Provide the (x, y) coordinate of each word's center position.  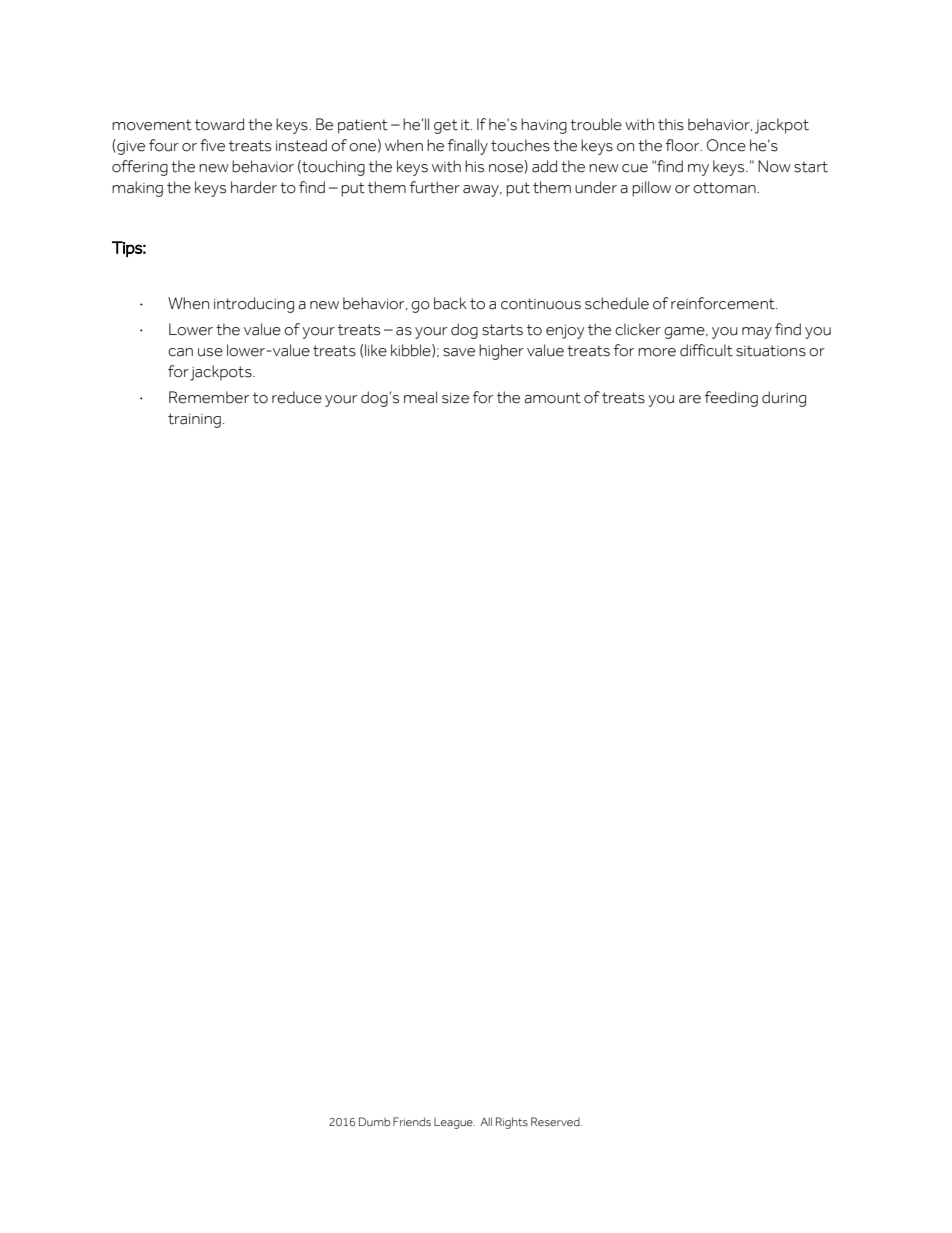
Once (726, 145)
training (194, 420)
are (690, 399)
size (455, 398)
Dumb (374, 1121)
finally (468, 147)
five (212, 145)
